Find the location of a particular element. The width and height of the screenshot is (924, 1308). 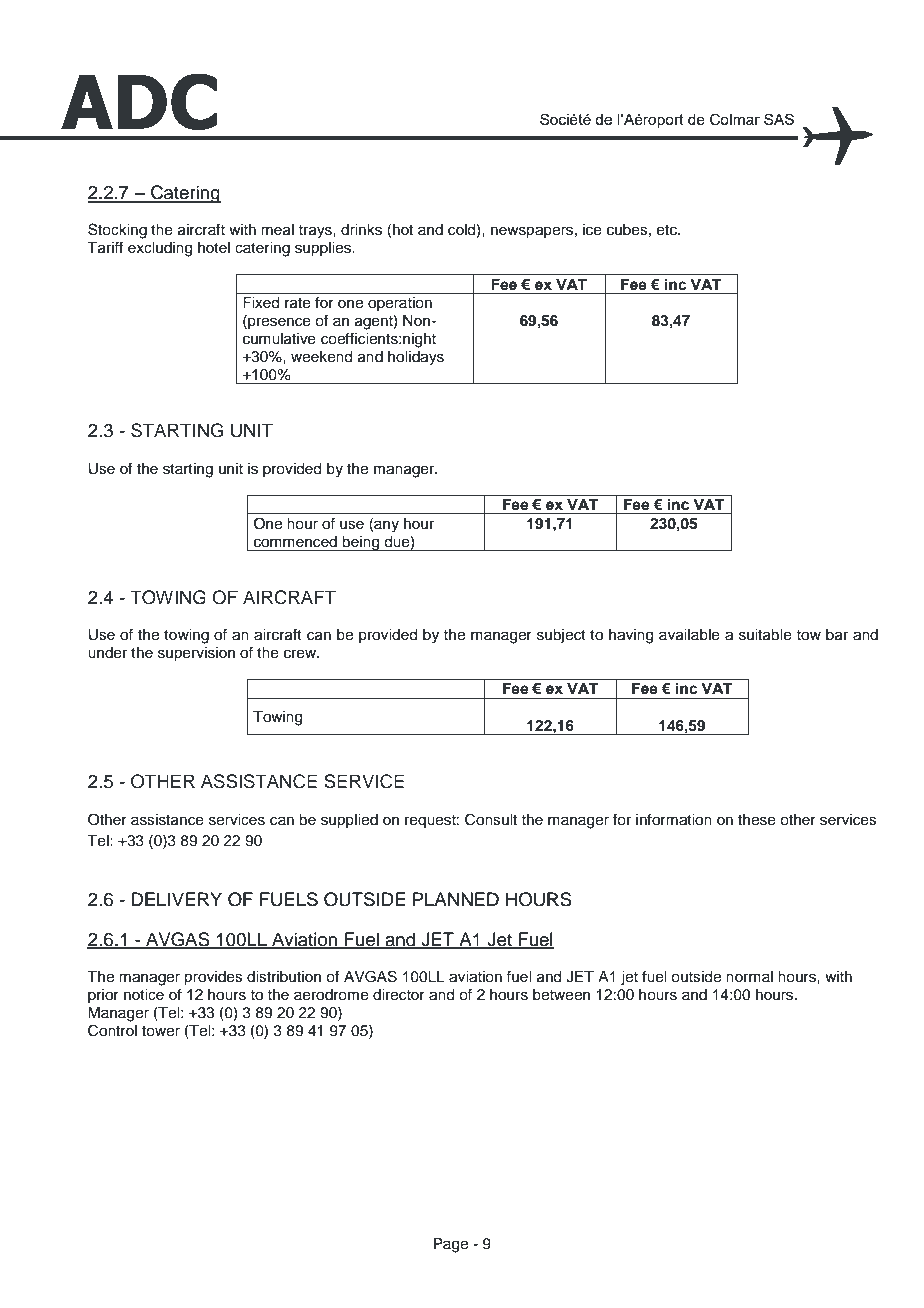

Fixed is located at coordinates (261, 303).
